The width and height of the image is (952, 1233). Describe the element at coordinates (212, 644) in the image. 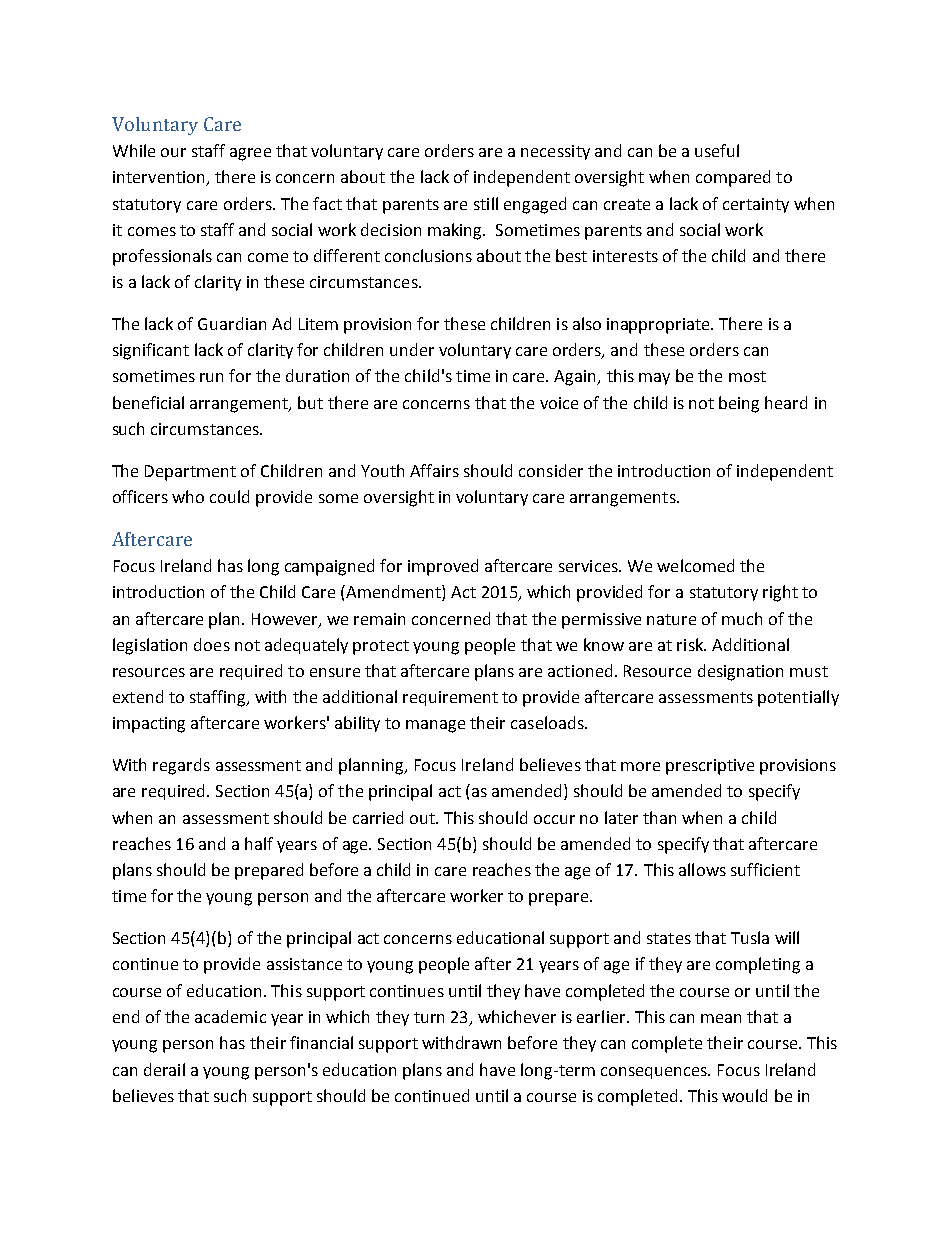

I see `does` at that location.
